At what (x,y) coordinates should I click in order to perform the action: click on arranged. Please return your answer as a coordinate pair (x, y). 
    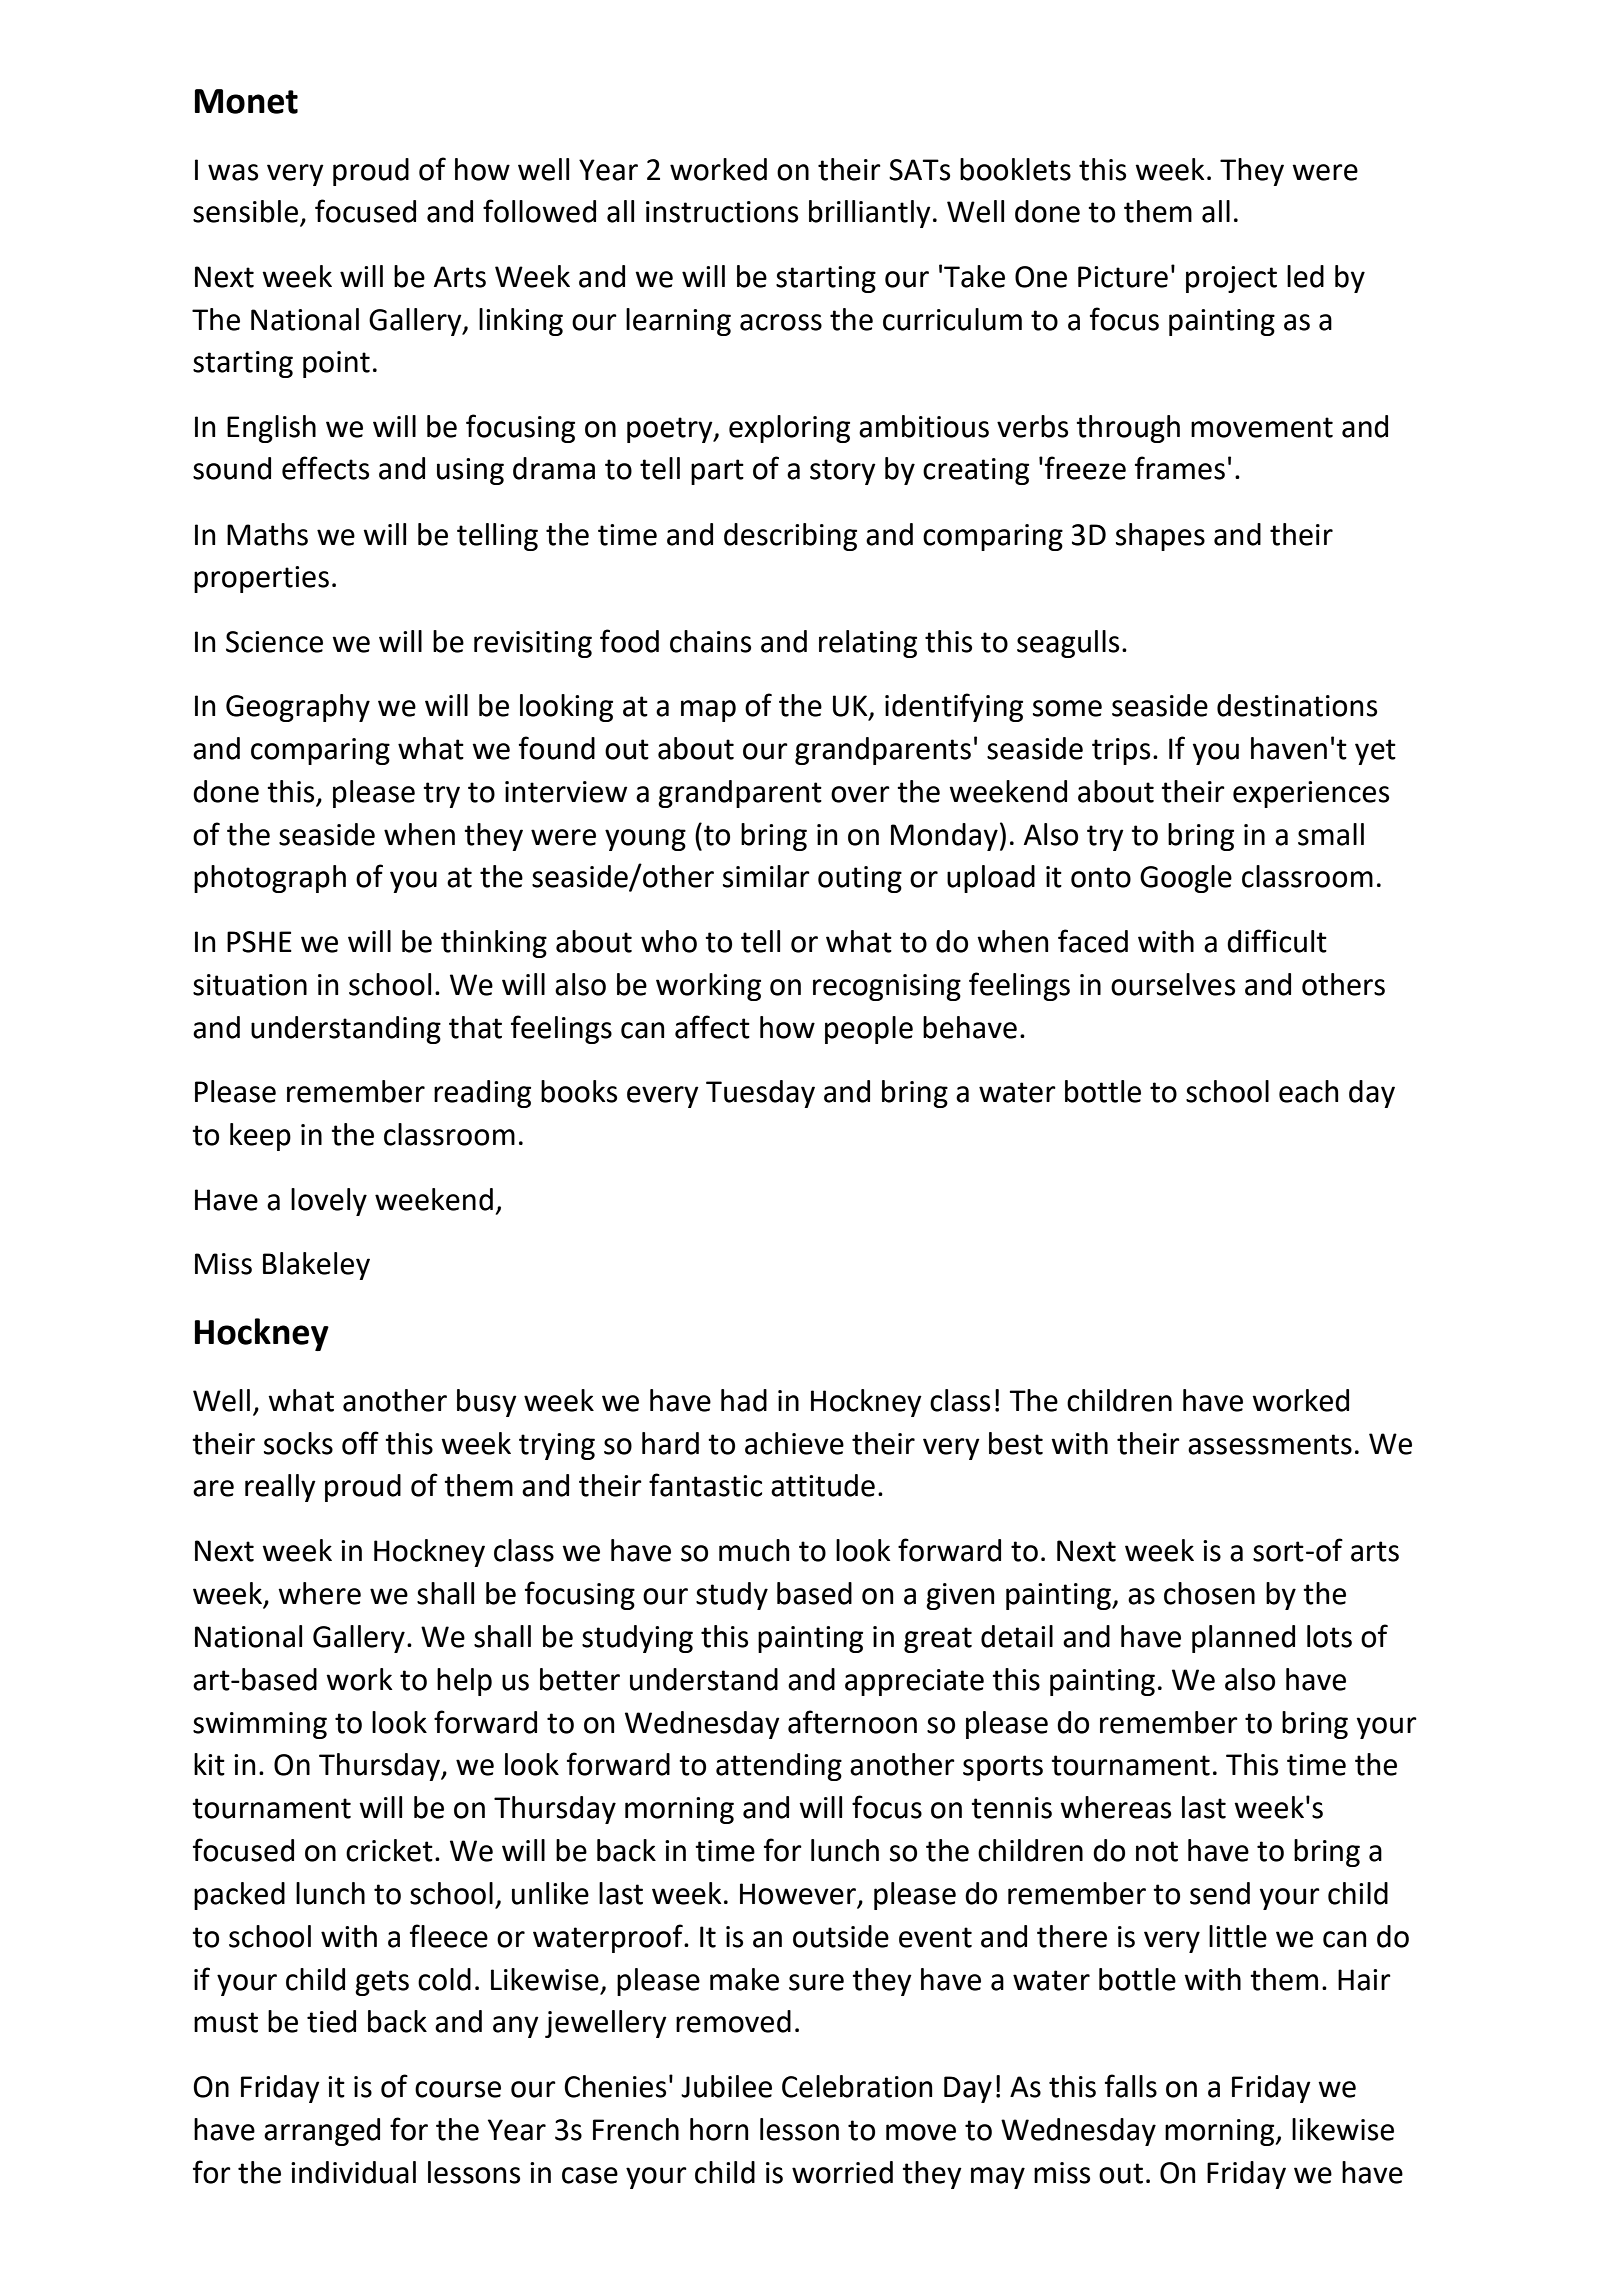
    Looking at the image, I should click on (322, 2132).
